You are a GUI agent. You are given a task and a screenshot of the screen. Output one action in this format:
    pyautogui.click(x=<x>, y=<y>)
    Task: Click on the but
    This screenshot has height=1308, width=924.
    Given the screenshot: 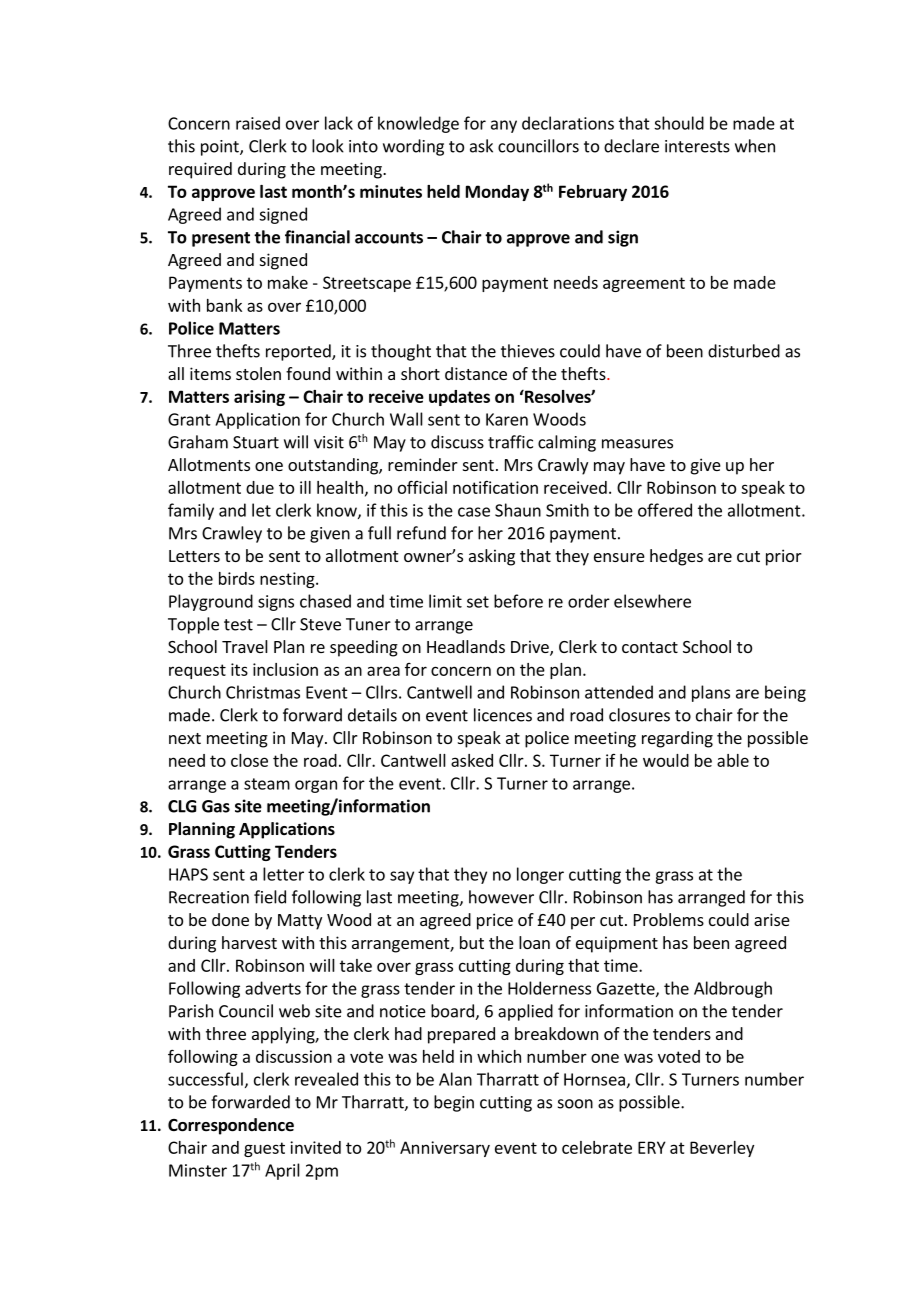 What is the action you would take?
    pyautogui.click(x=472, y=942)
